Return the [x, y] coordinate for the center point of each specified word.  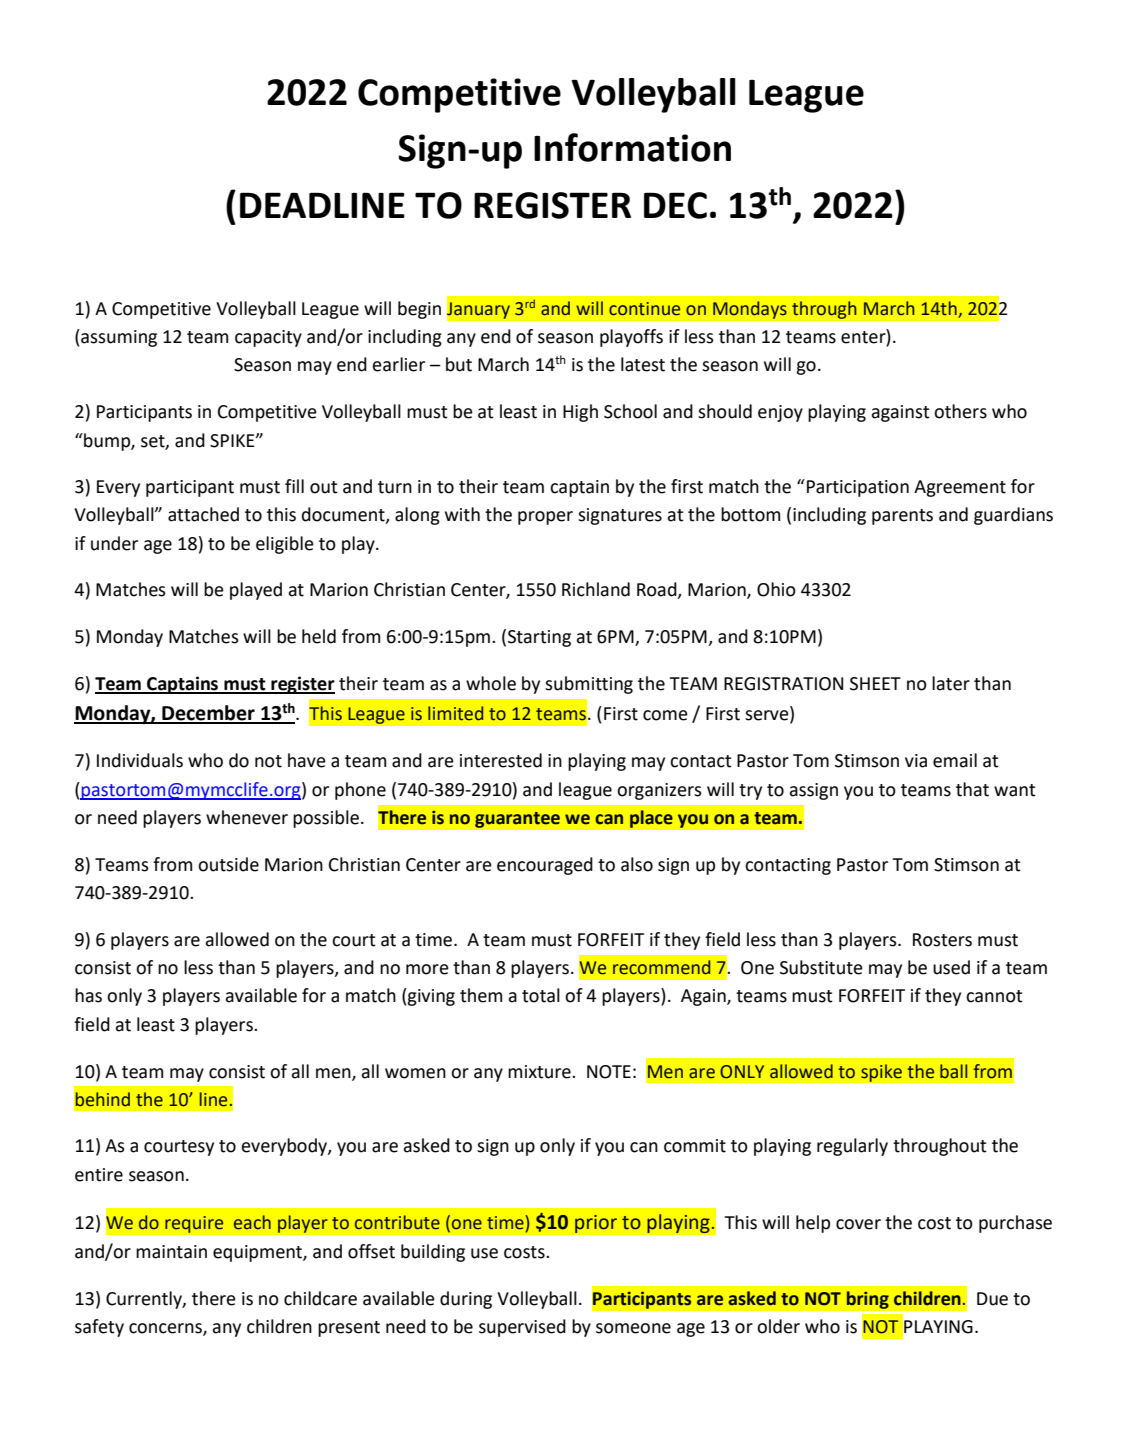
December [208, 714]
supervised [522, 1328]
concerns [166, 1329]
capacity [268, 338]
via [916, 761]
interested [501, 760]
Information [632, 147]
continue [644, 309]
